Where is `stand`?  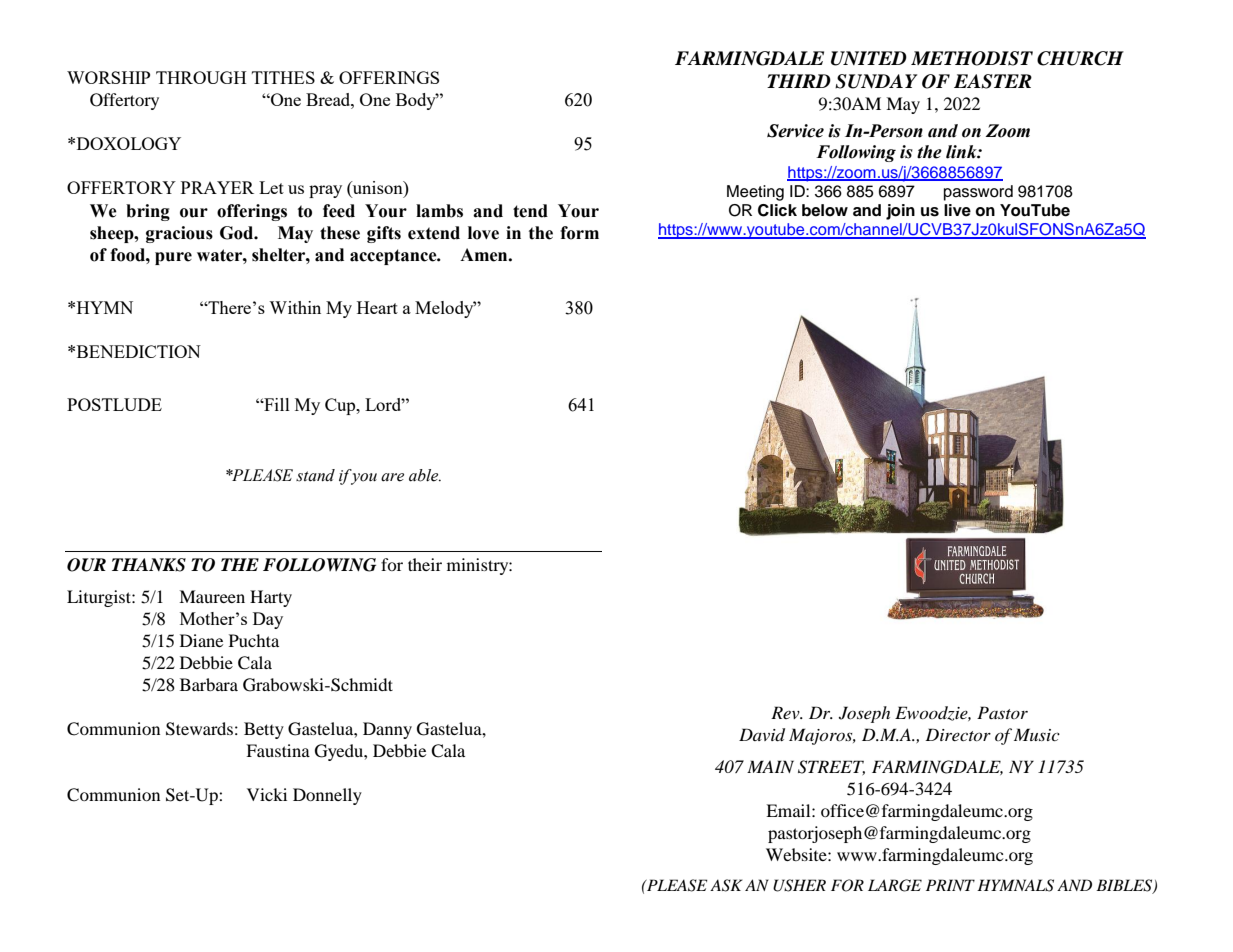 stand is located at coordinates (315, 475).
